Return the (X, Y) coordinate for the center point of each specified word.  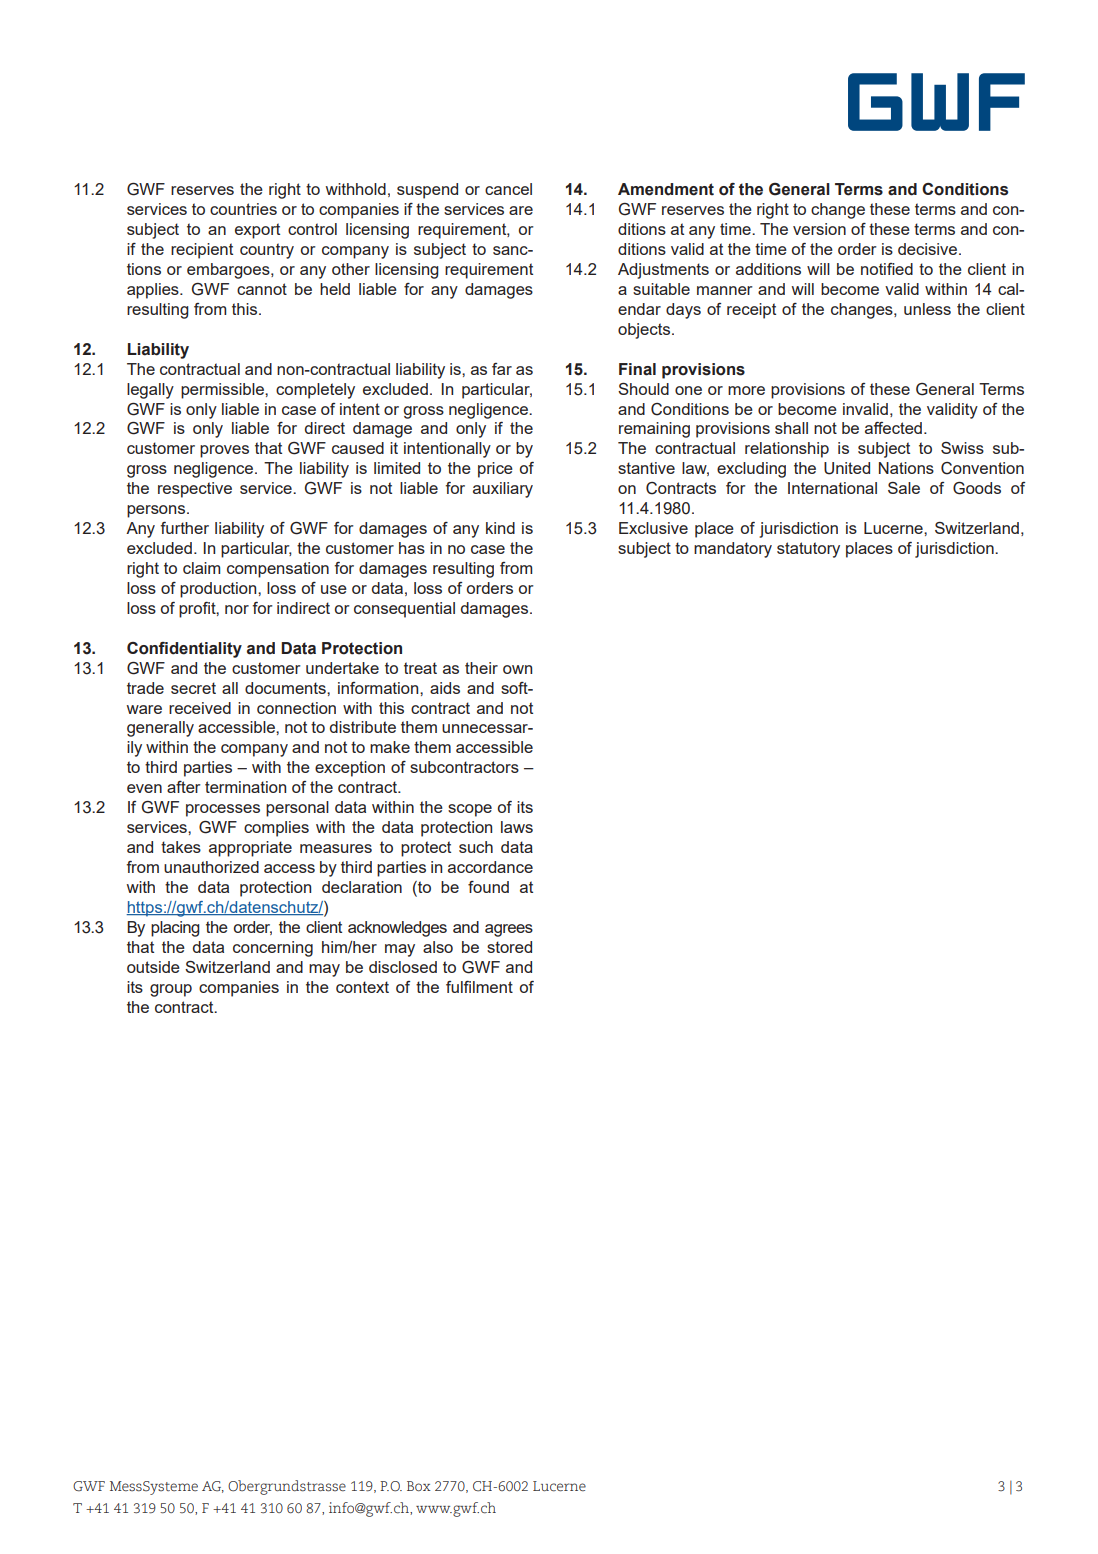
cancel (508, 189)
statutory (808, 550)
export (257, 231)
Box (419, 1486)
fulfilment (479, 987)
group (171, 990)
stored (509, 947)
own (517, 669)
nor (237, 609)
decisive (927, 249)
